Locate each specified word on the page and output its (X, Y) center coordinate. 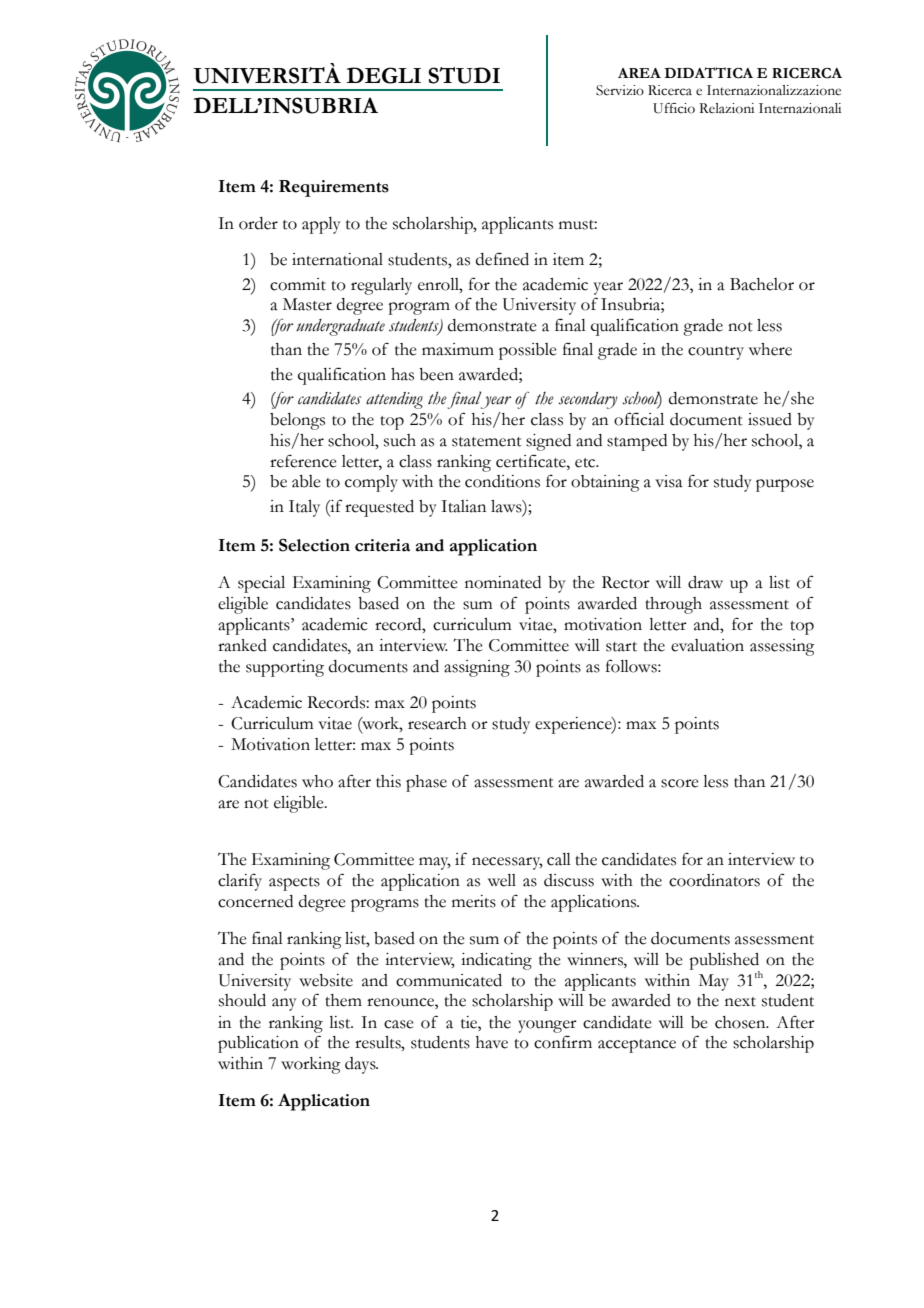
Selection (314, 545)
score (680, 783)
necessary (507, 863)
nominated (503, 582)
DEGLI (384, 75)
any (284, 1004)
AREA (639, 73)
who (317, 781)
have (492, 1042)
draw (705, 582)
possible (528, 351)
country (716, 353)
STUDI (464, 75)
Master (307, 304)
